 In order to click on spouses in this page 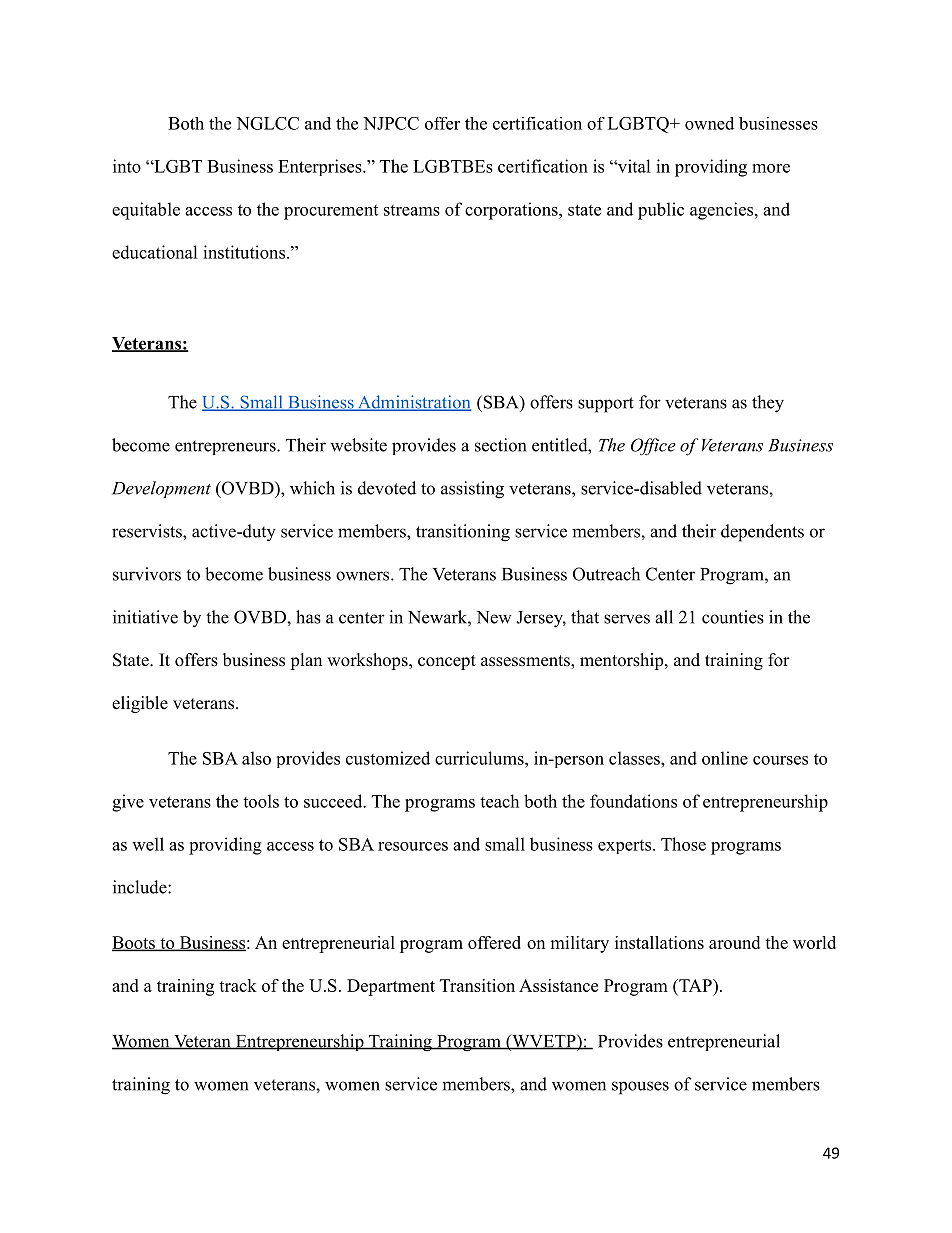, I will do `click(640, 1088)`.
